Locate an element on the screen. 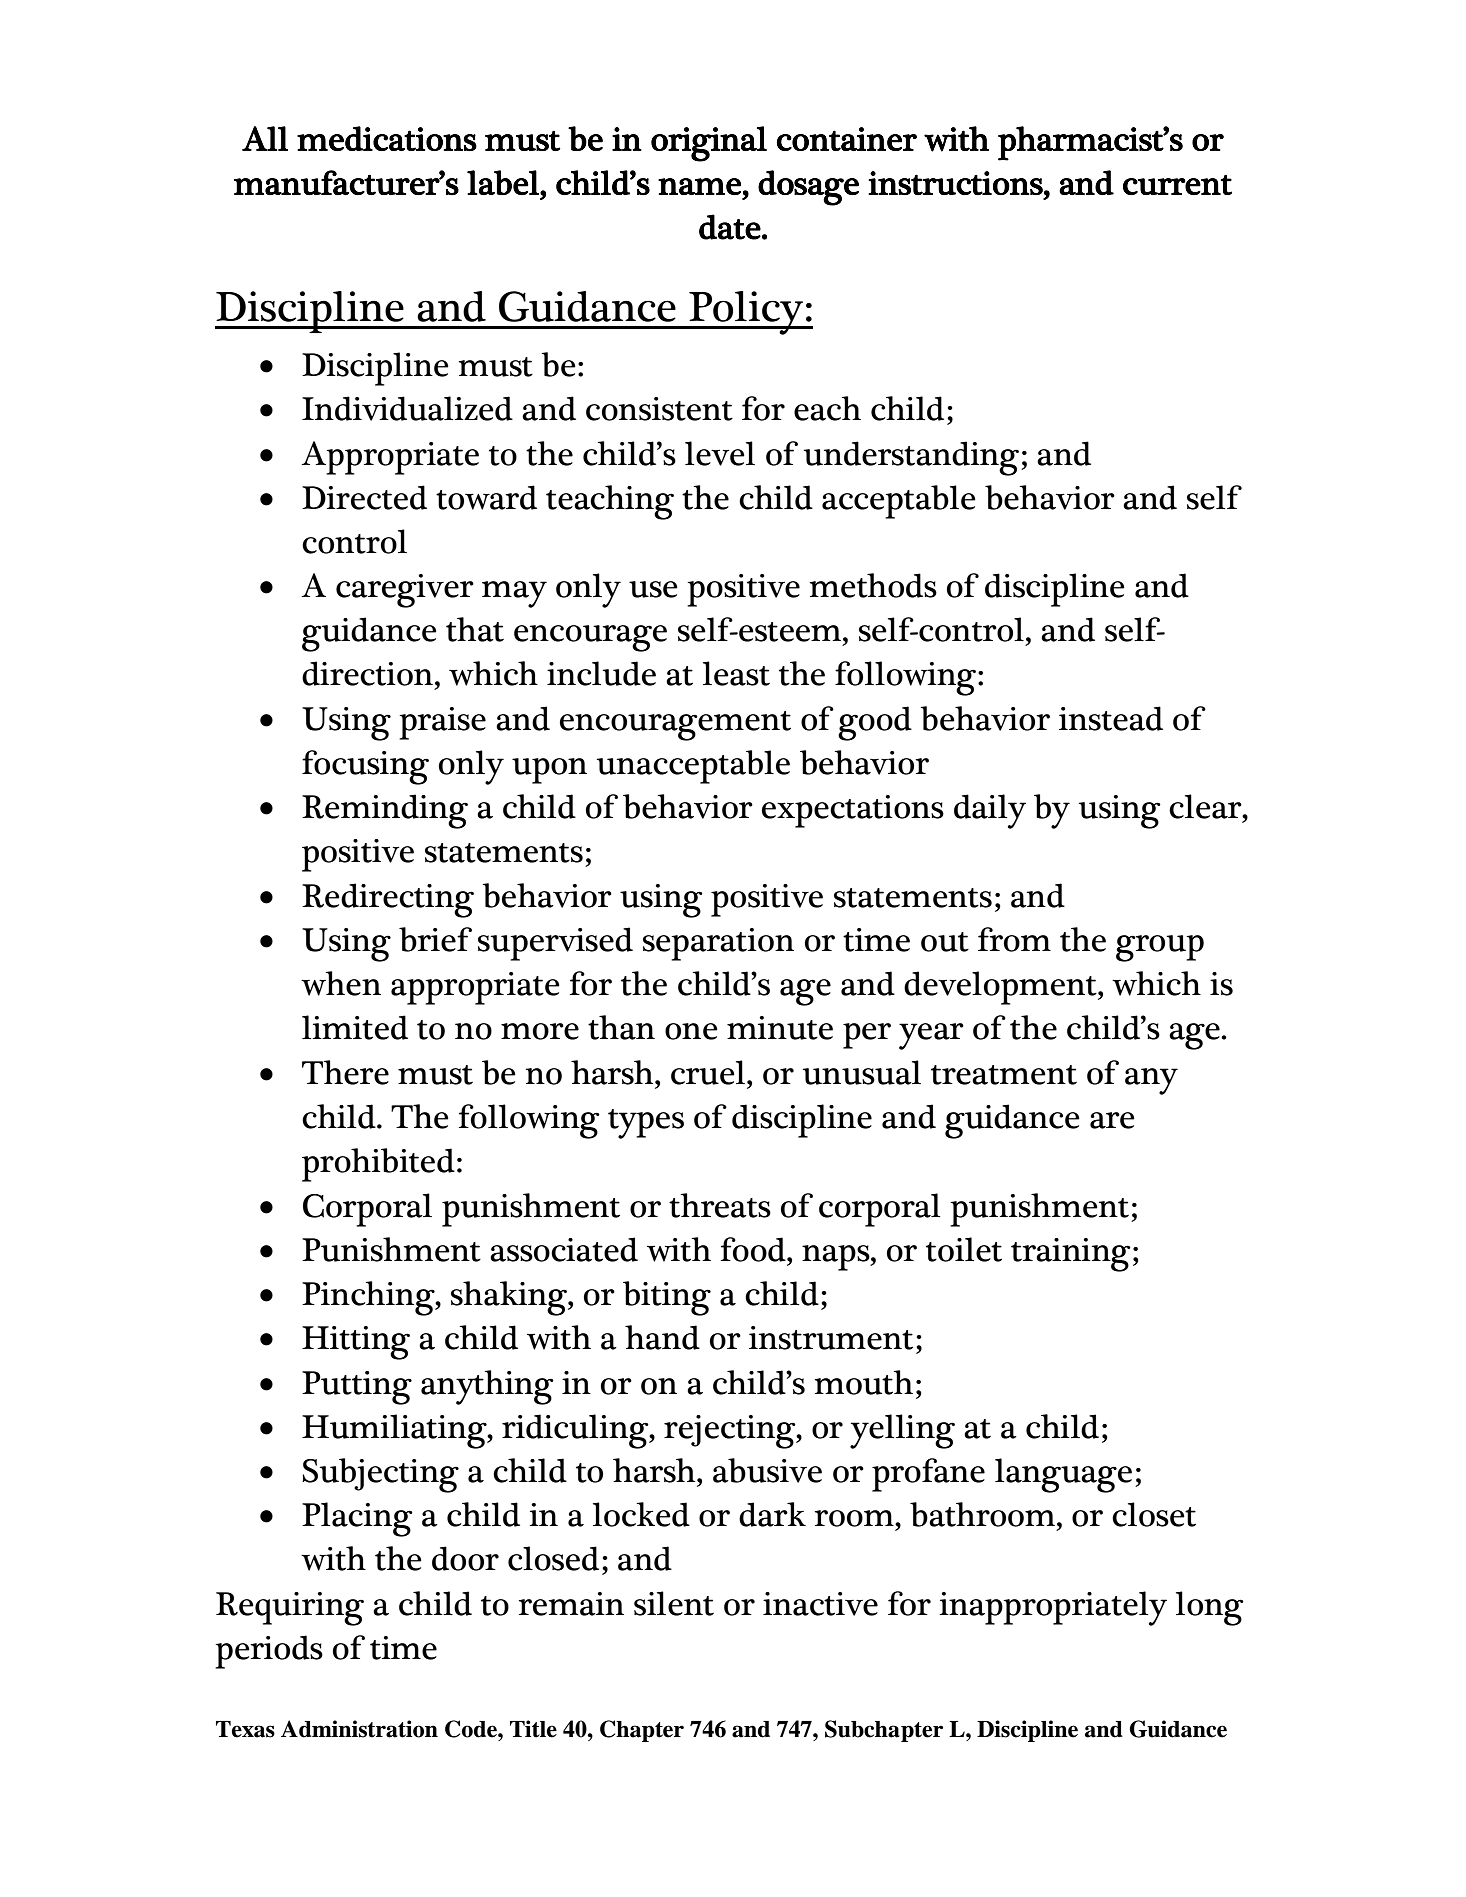 The image size is (1466, 1897). current is located at coordinates (1177, 185).
